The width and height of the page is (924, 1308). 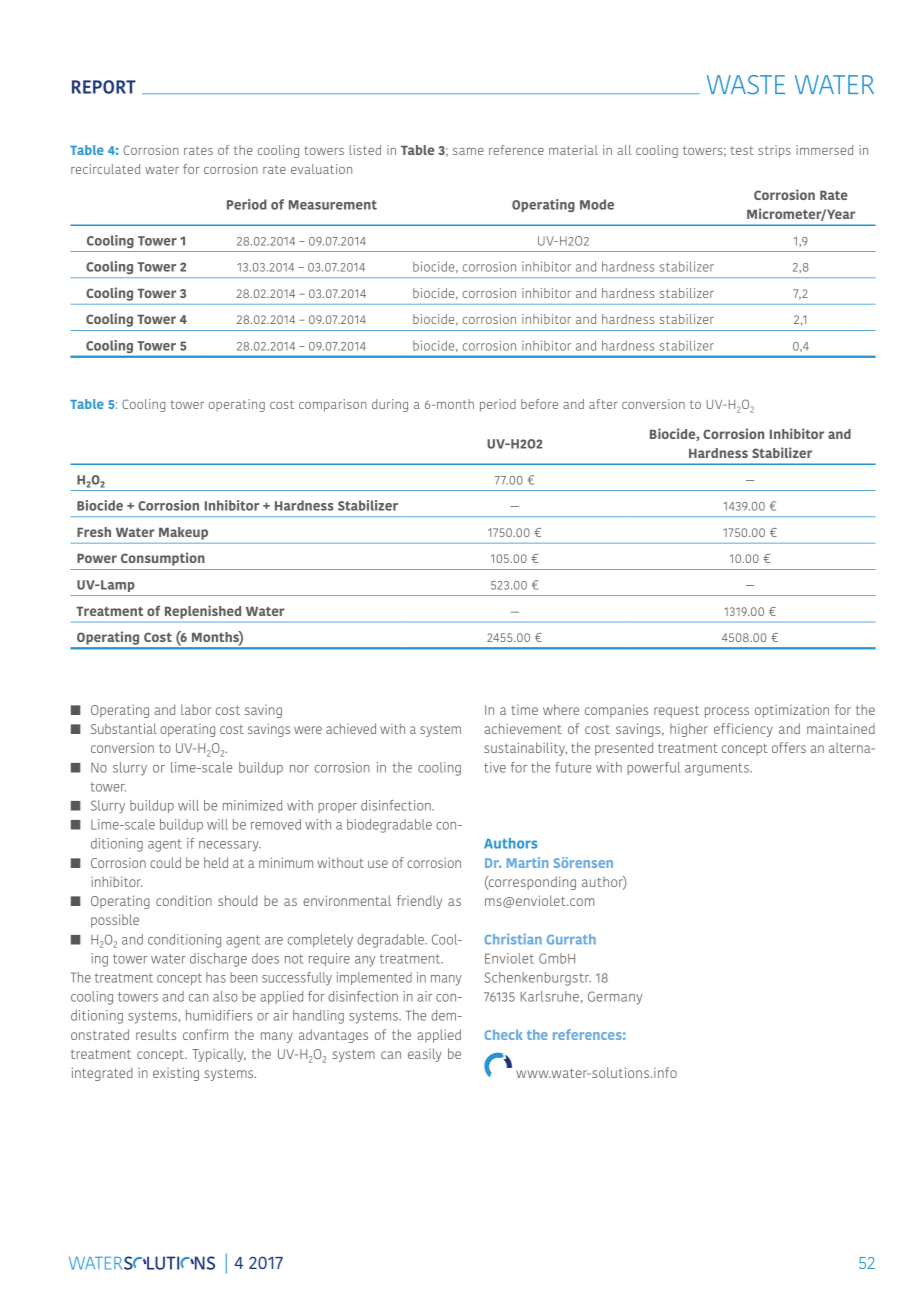 I want to click on labor, so click(x=196, y=709).
